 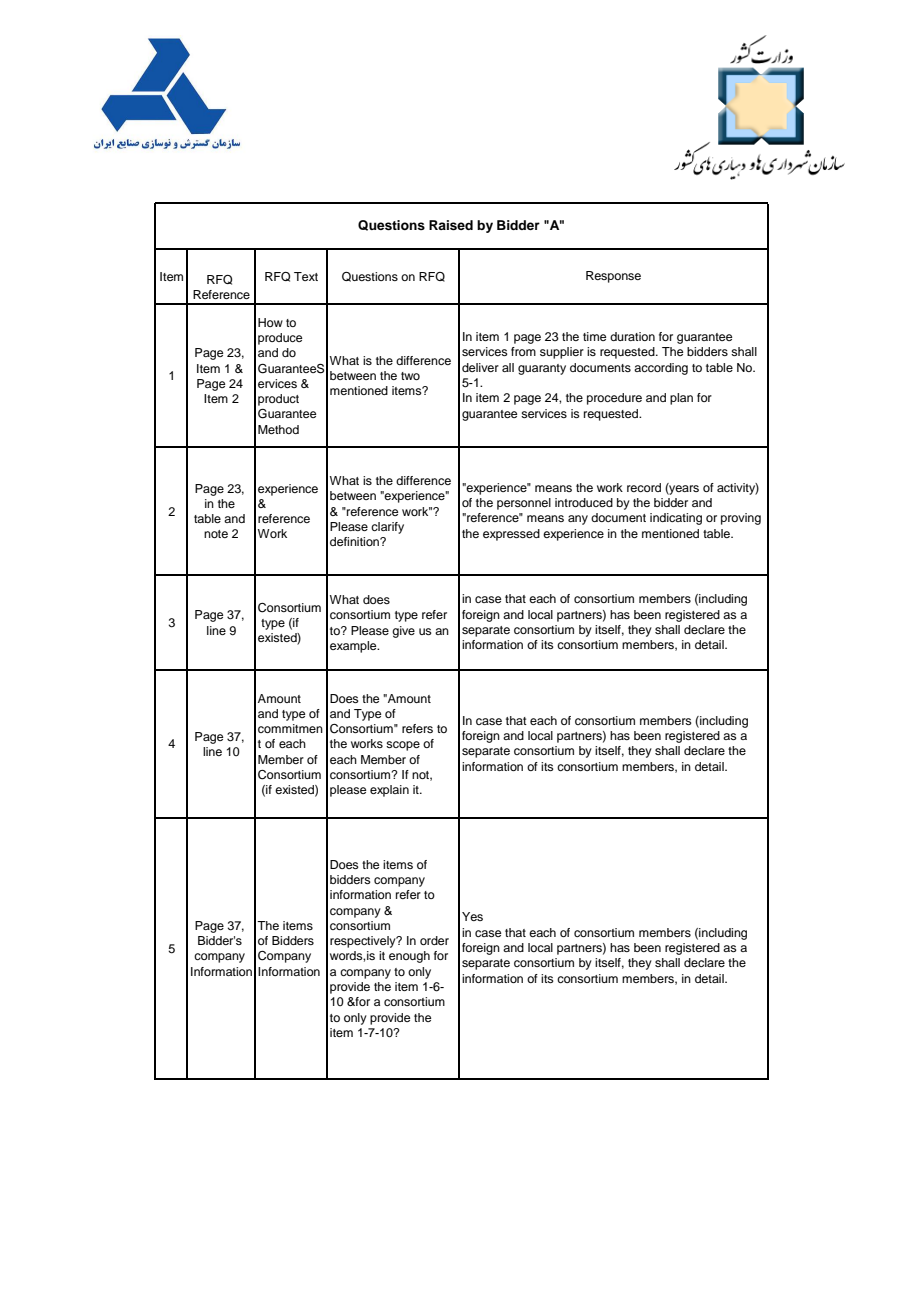 What do you see at coordinates (613, 277) in the screenshot?
I see `Response` at bounding box center [613, 277].
